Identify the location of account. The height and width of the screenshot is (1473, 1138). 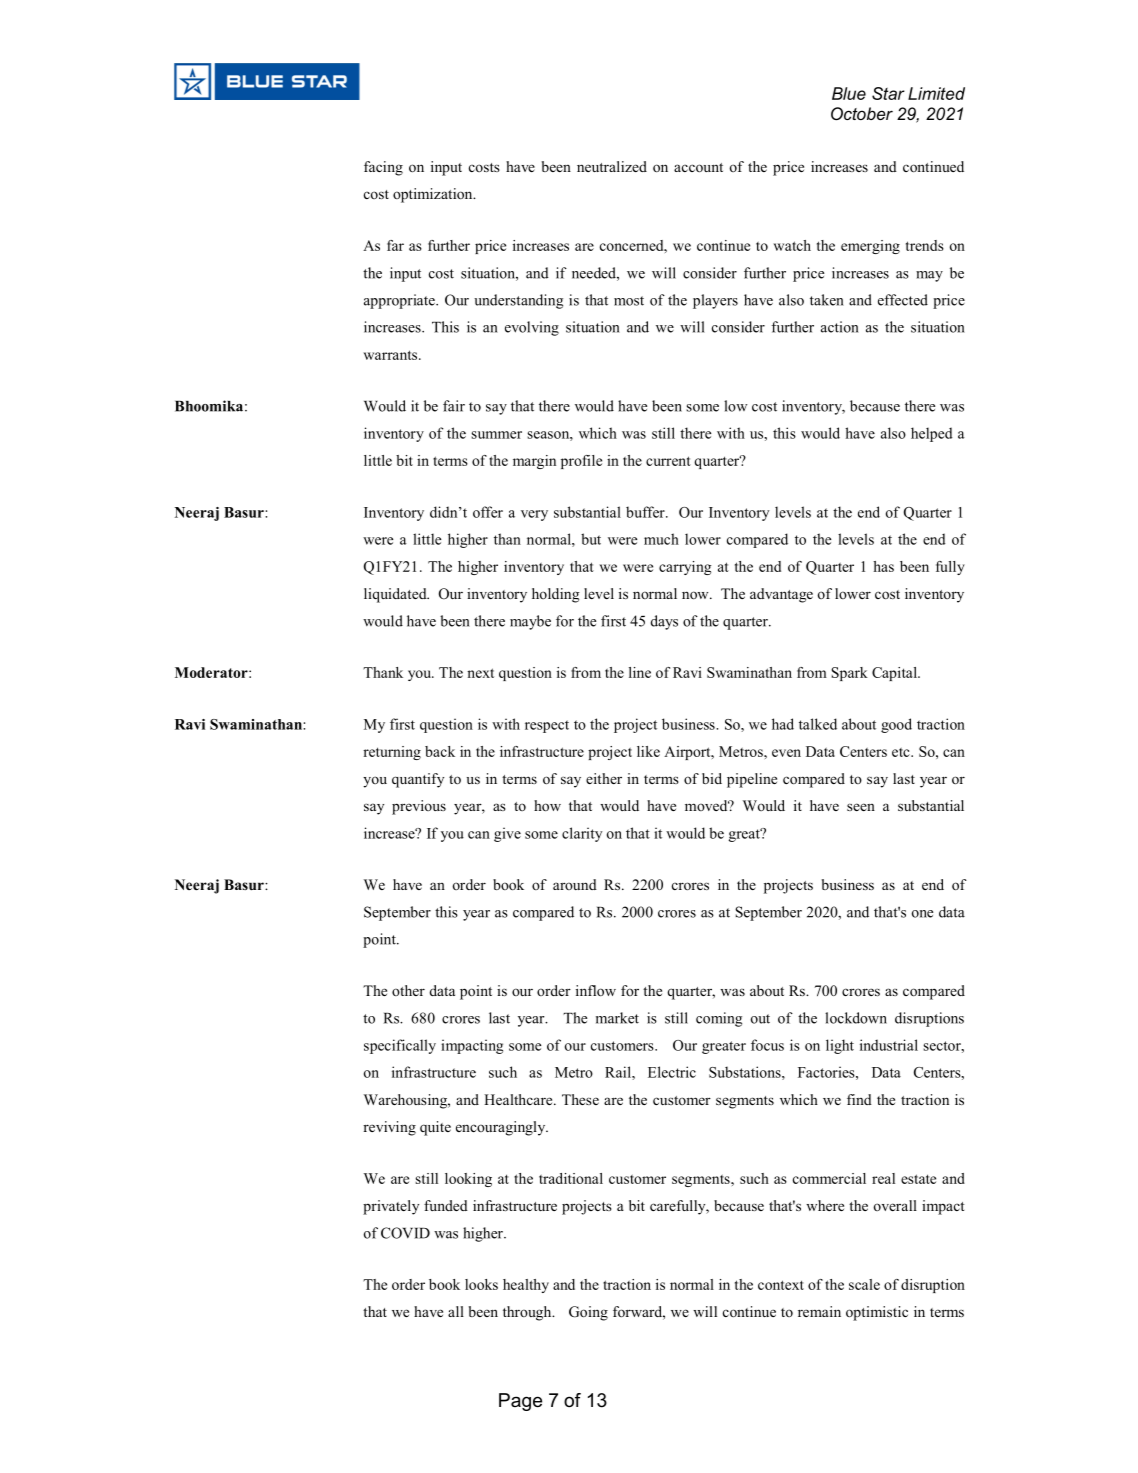
(698, 167).
